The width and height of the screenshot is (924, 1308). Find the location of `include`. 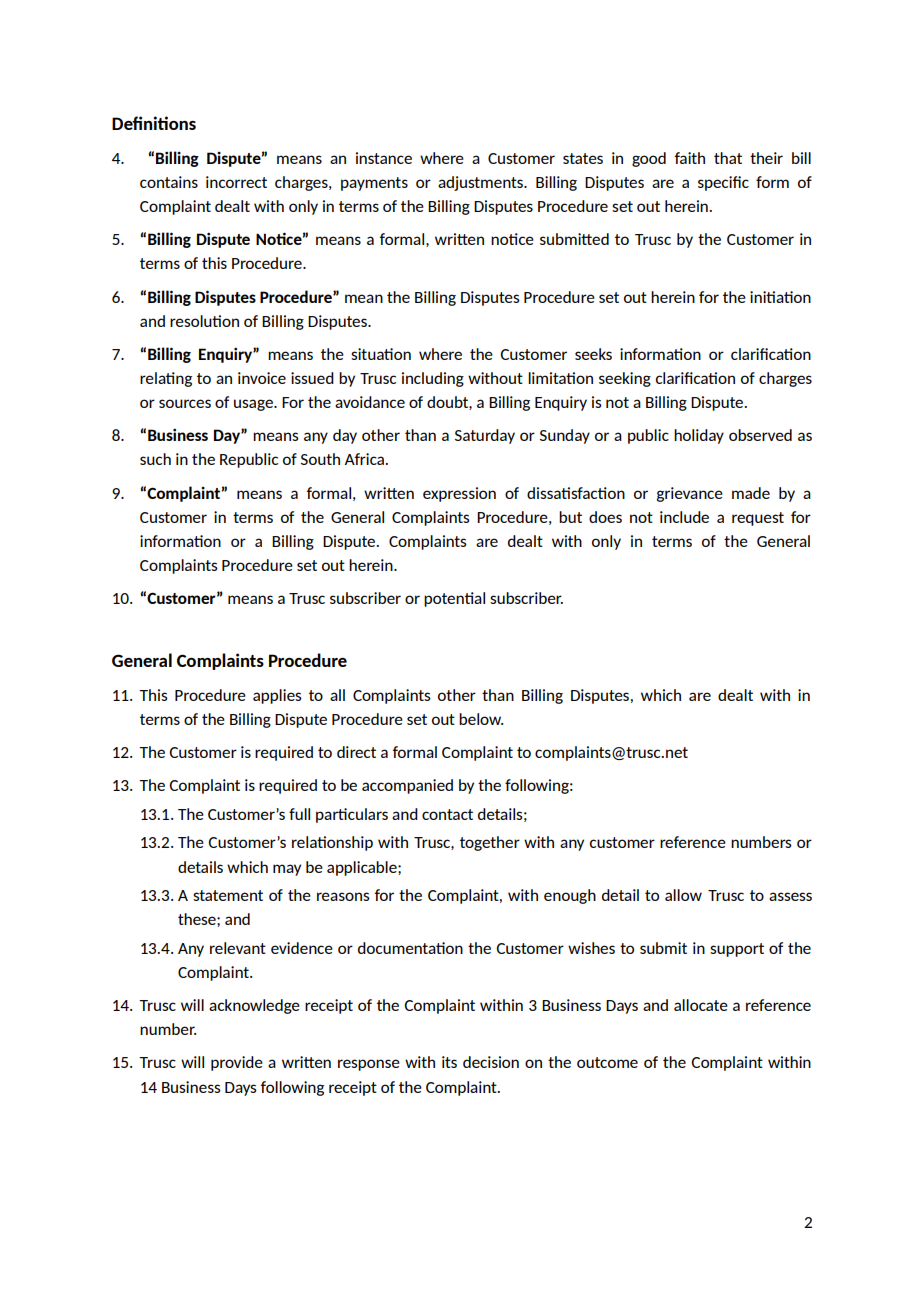

include is located at coordinates (684, 517).
